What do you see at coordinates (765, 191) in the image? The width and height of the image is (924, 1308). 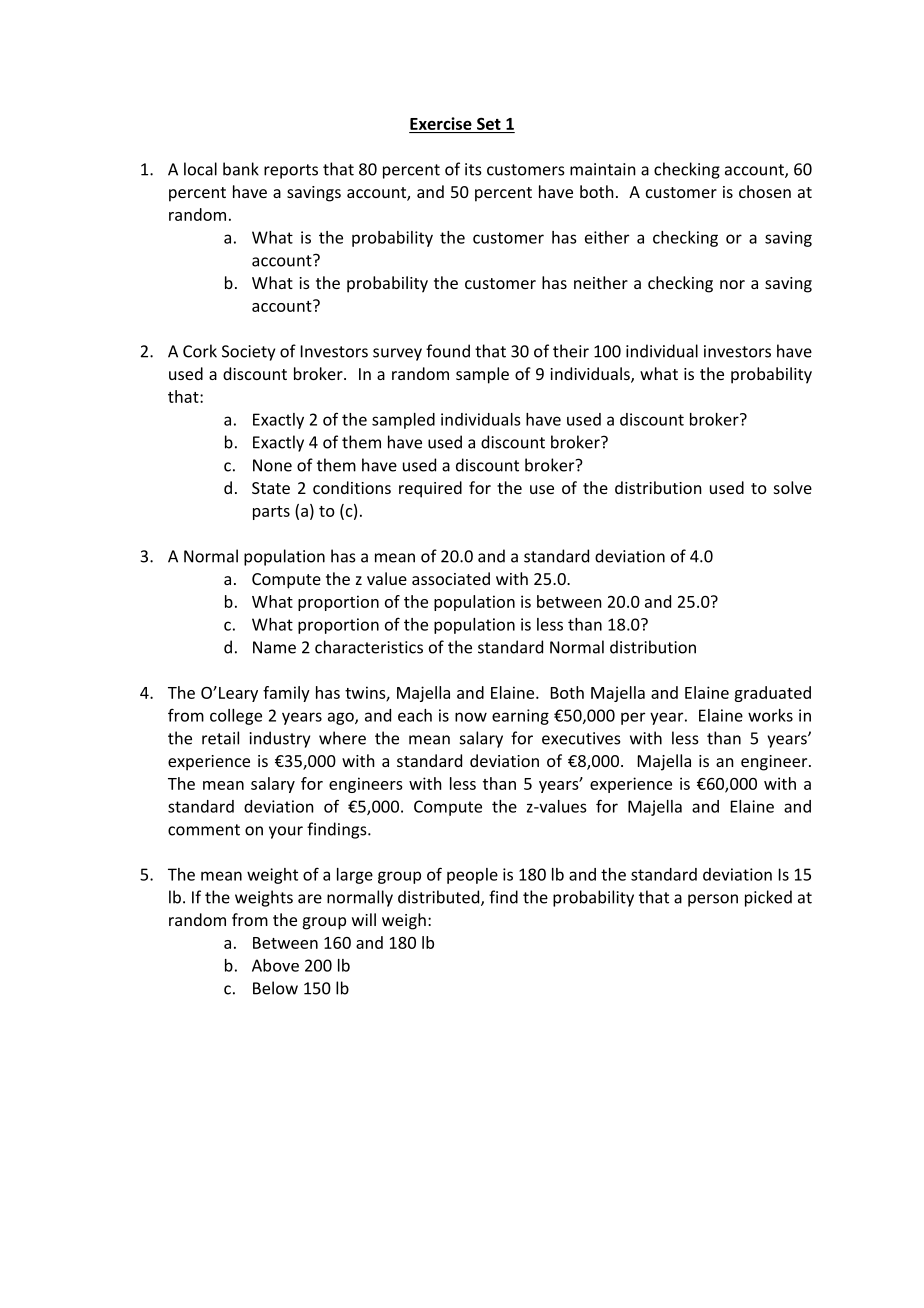 I see `chosen` at bounding box center [765, 191].
